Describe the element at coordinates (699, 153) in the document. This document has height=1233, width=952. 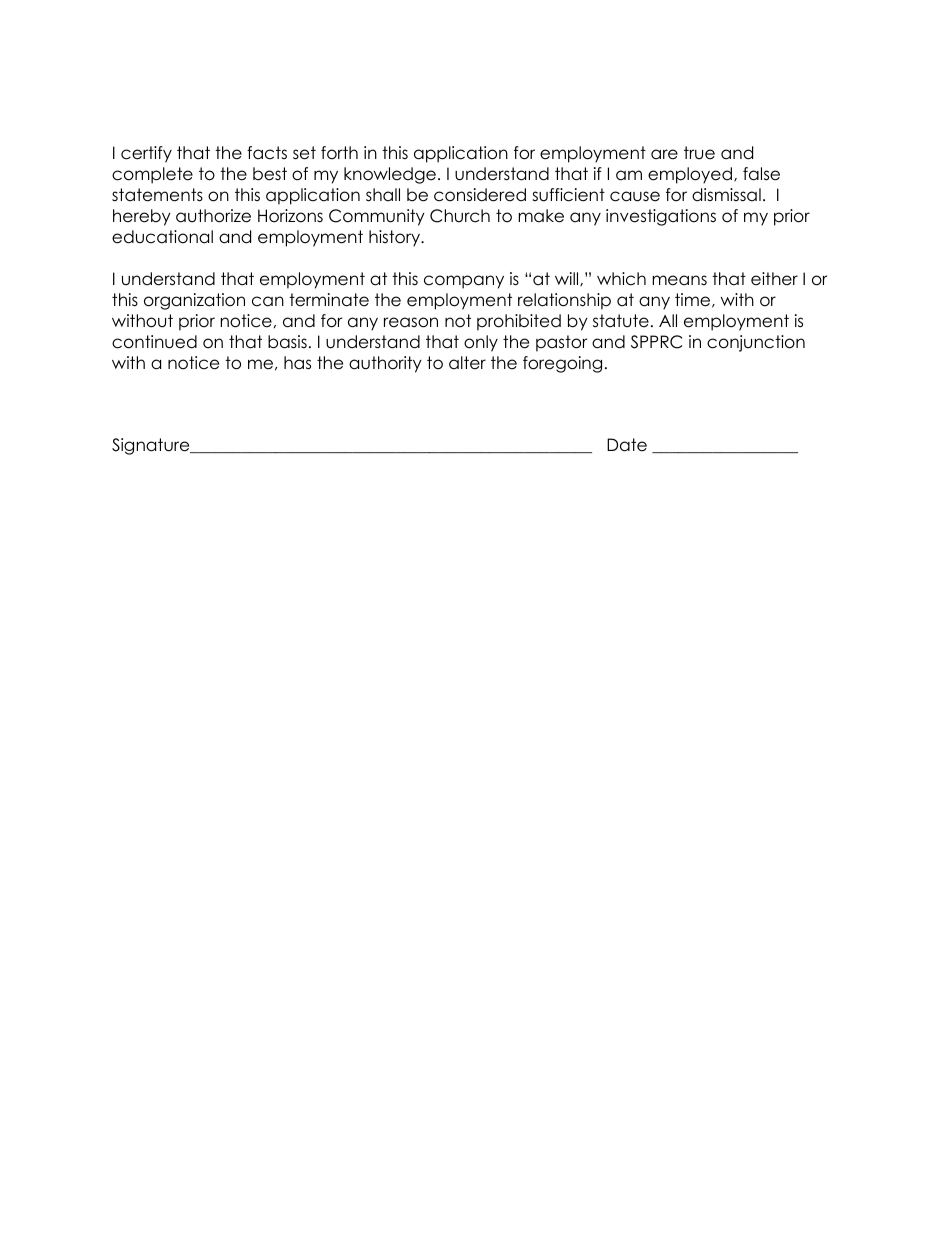
I see `true` at that location.
